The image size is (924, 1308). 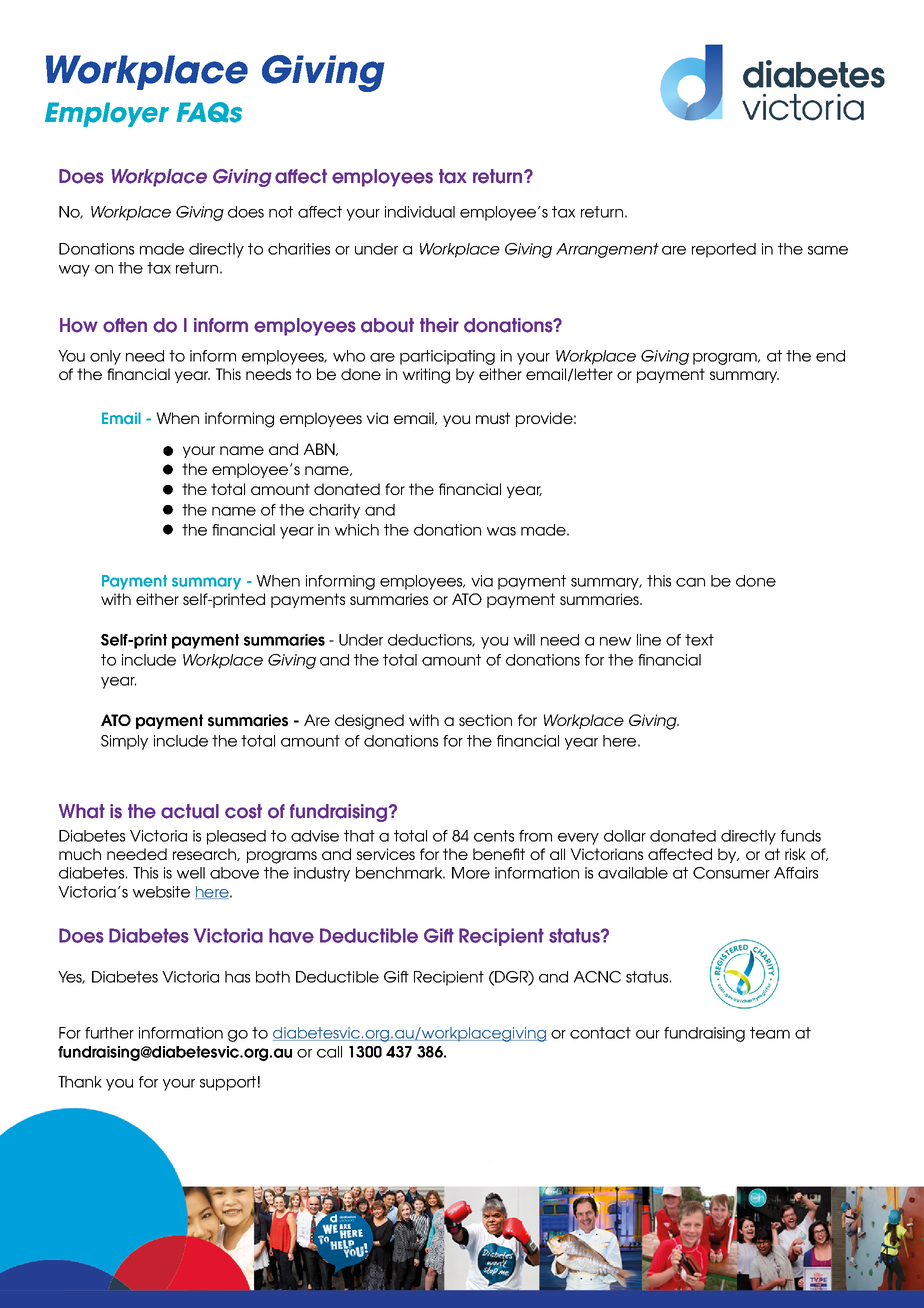 I want to click on charity, so click(x=334, y=511).
